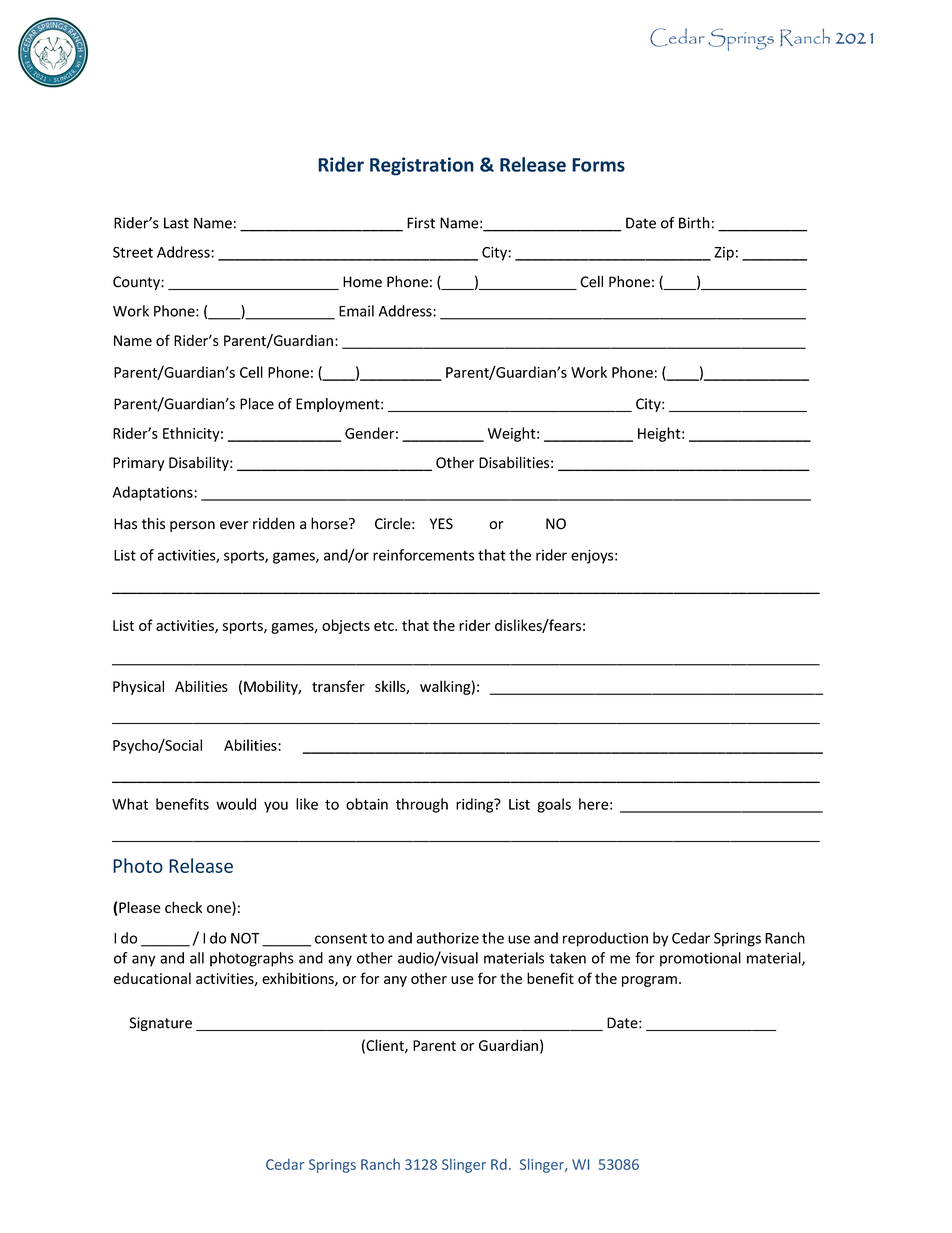 This page has height=1233, width=952. What do you see at coordinates (441, 524) in the page?
I see `YES` at bounding box center [441, 524].
